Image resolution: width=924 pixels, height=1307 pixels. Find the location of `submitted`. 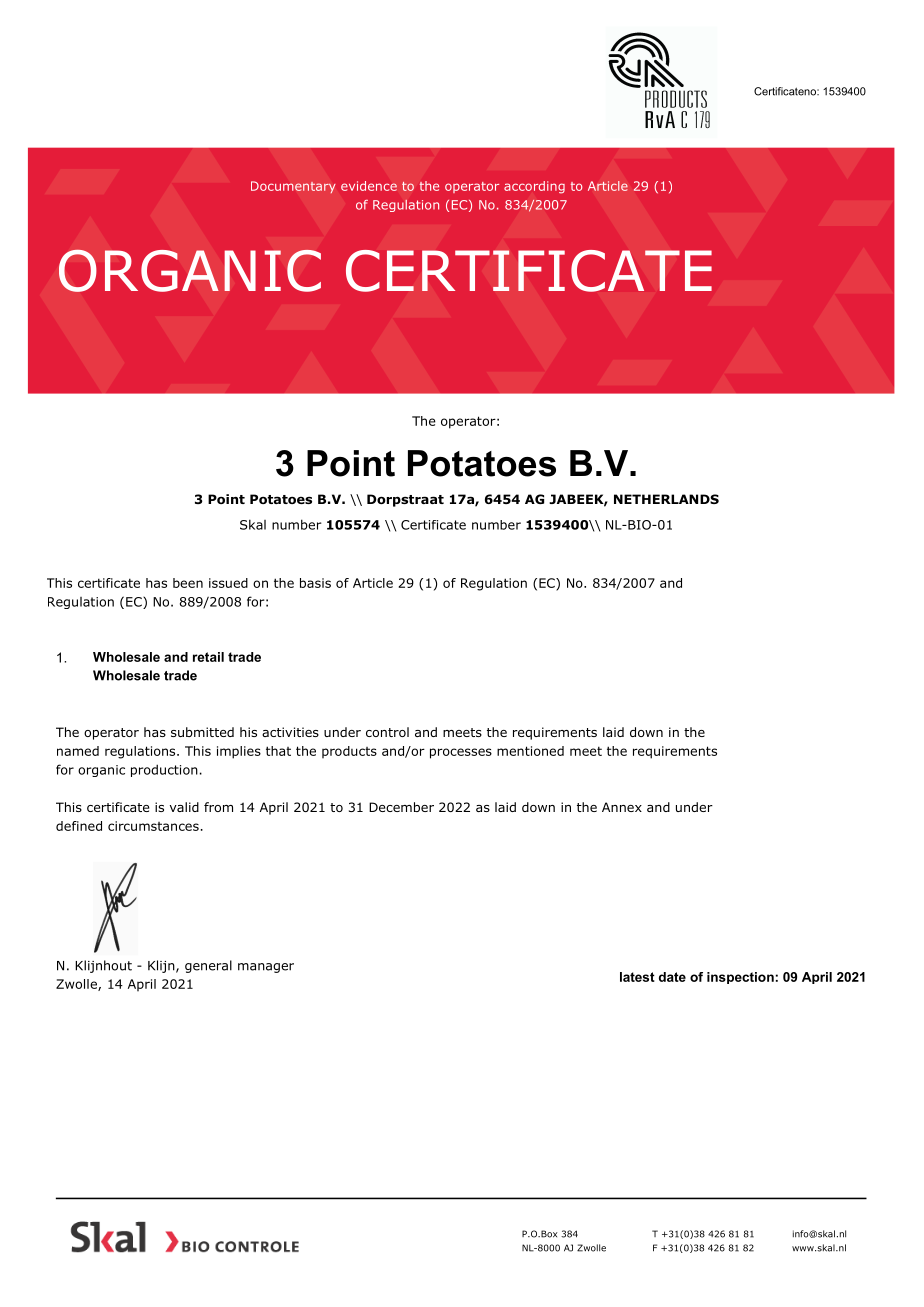

submitted is located at coordinates (202, 732).
